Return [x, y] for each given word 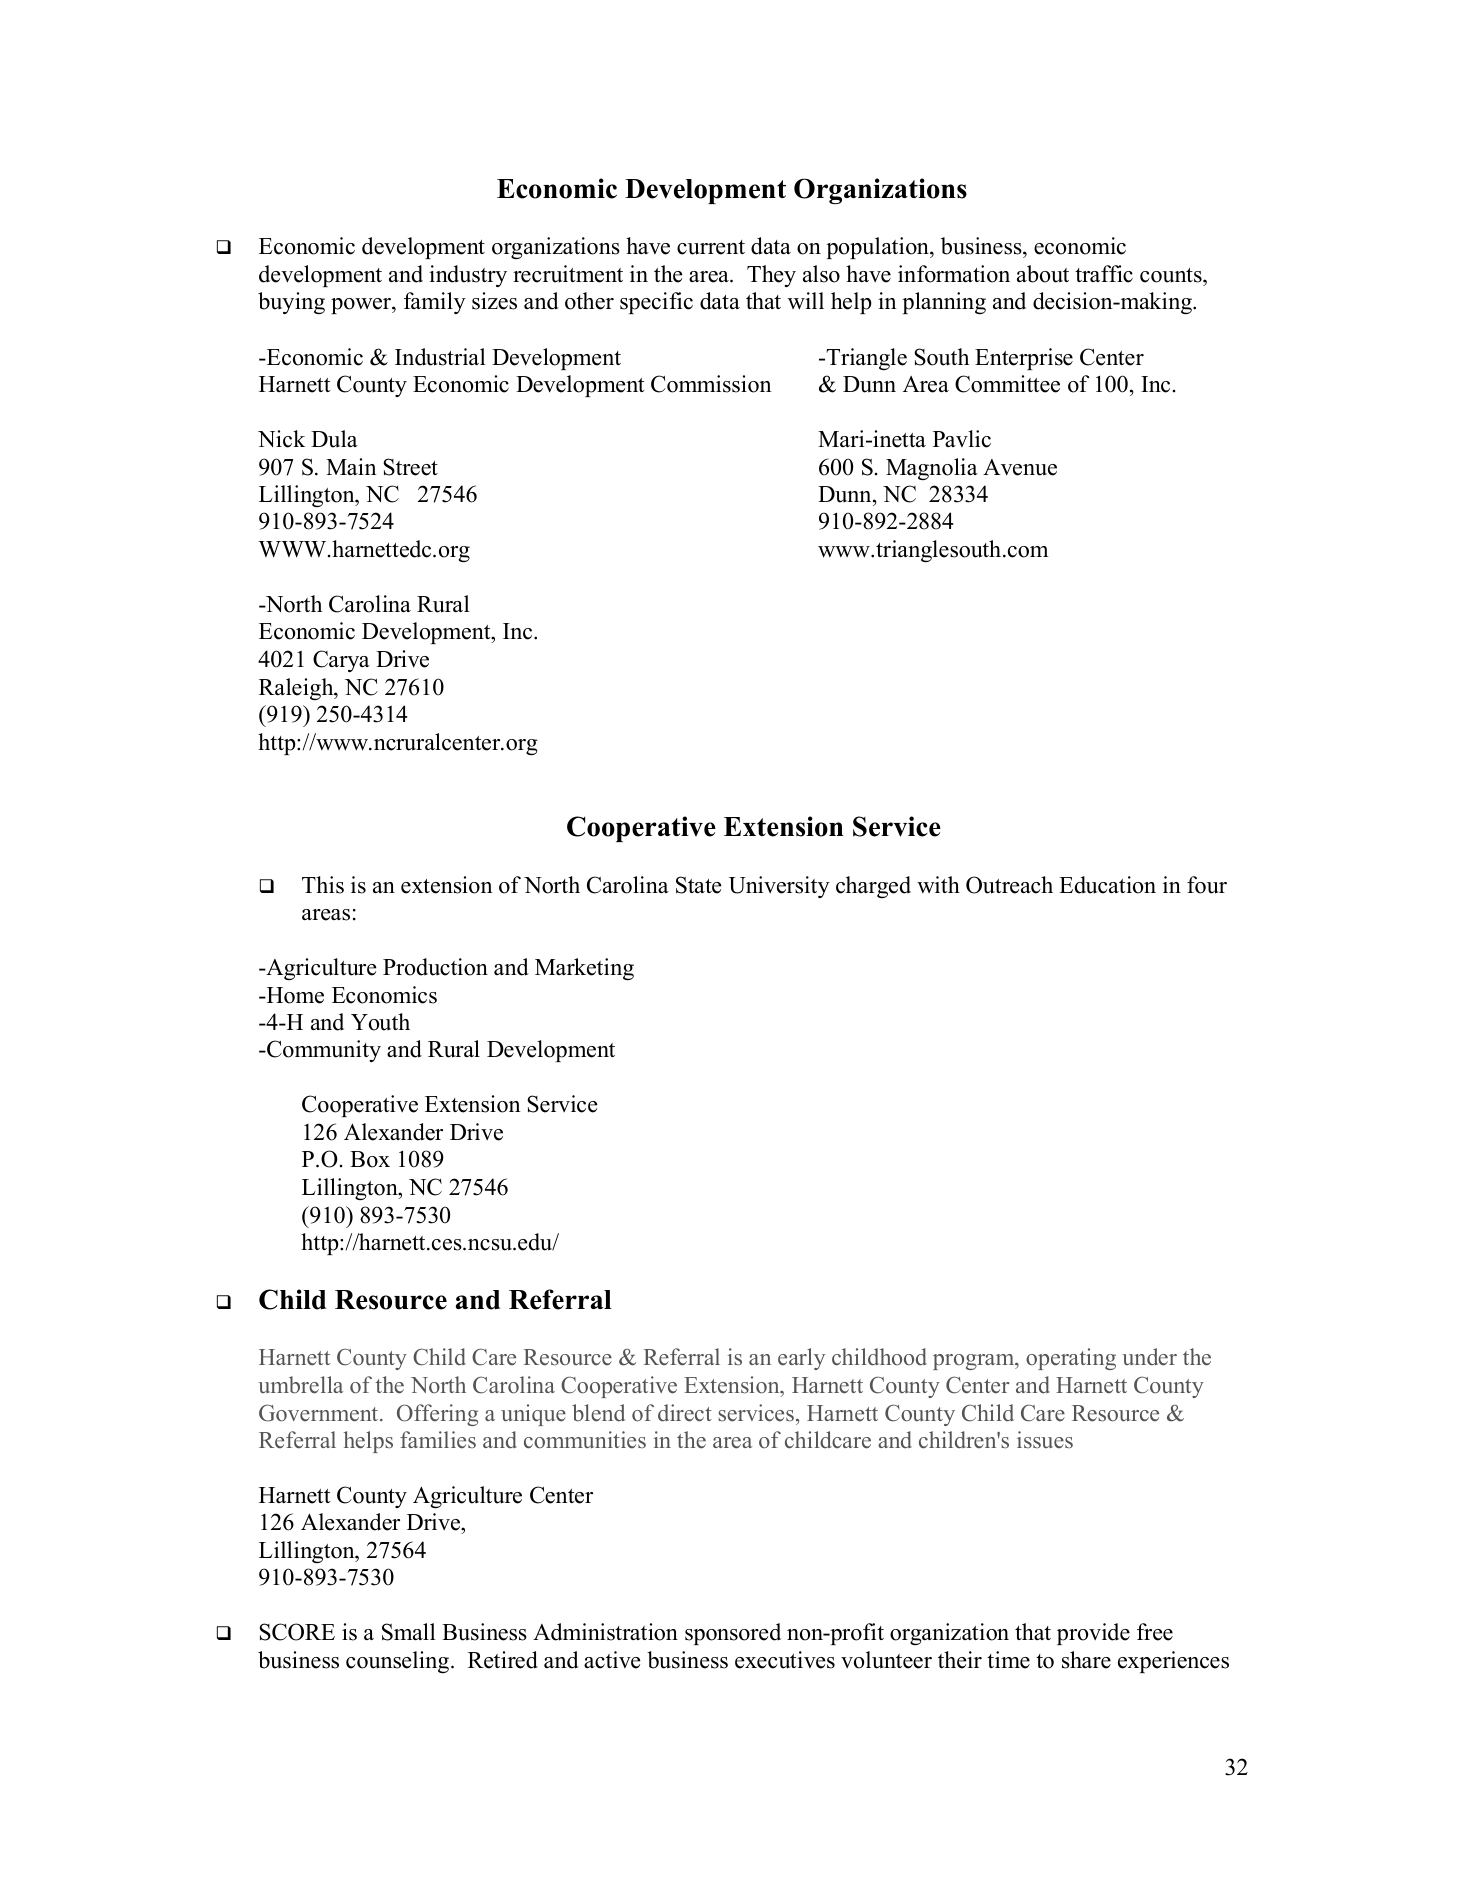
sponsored [733, 1634]
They [771, 276]
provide [1093, 1634]
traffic [1104, 274]
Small [409, 1632]
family [435, 303]
